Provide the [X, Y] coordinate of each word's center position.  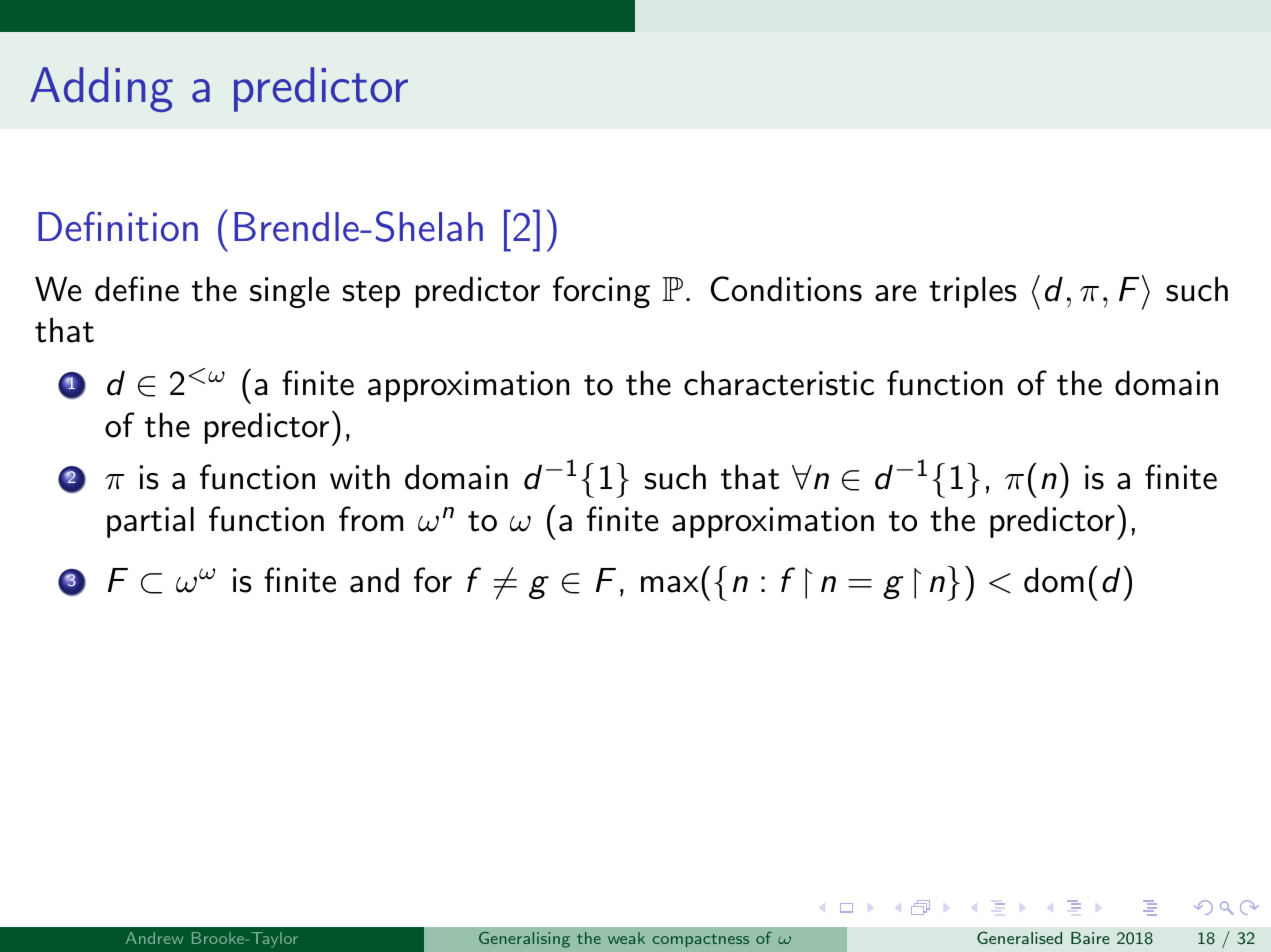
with [360, 477]
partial [150, 522]
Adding [101, 89]
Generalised [1019, 937]
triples [973, 292]
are [895, 293]
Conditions [786, 289]
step [371, 294]
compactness [701, 941]
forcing [601, 292]
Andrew [154, 938]
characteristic [779, 383]
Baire [1090, 938]
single [289, 292]
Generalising [524, 940]
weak [626, 938]
